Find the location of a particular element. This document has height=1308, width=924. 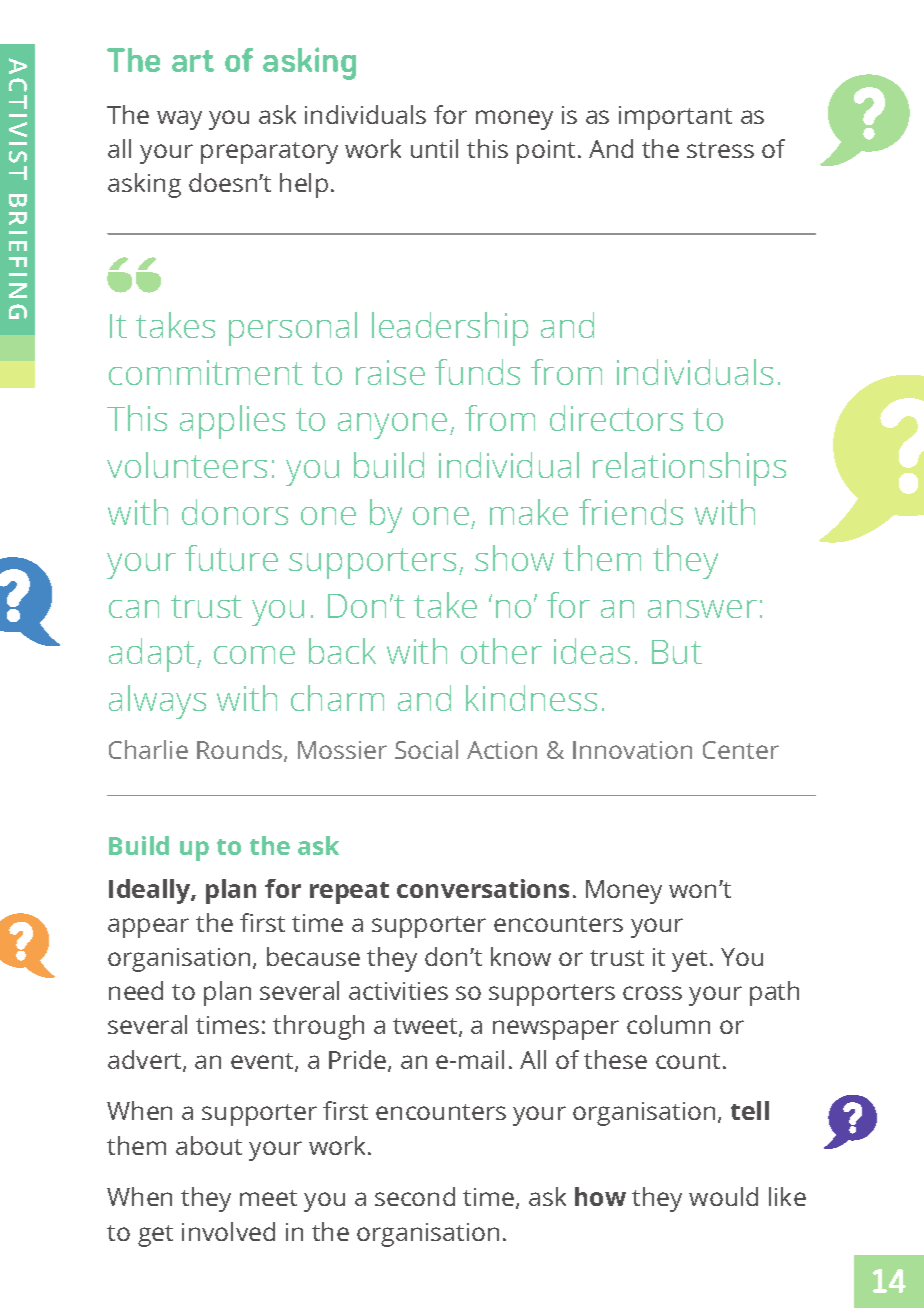

art is located at coordinates (193, 61).
